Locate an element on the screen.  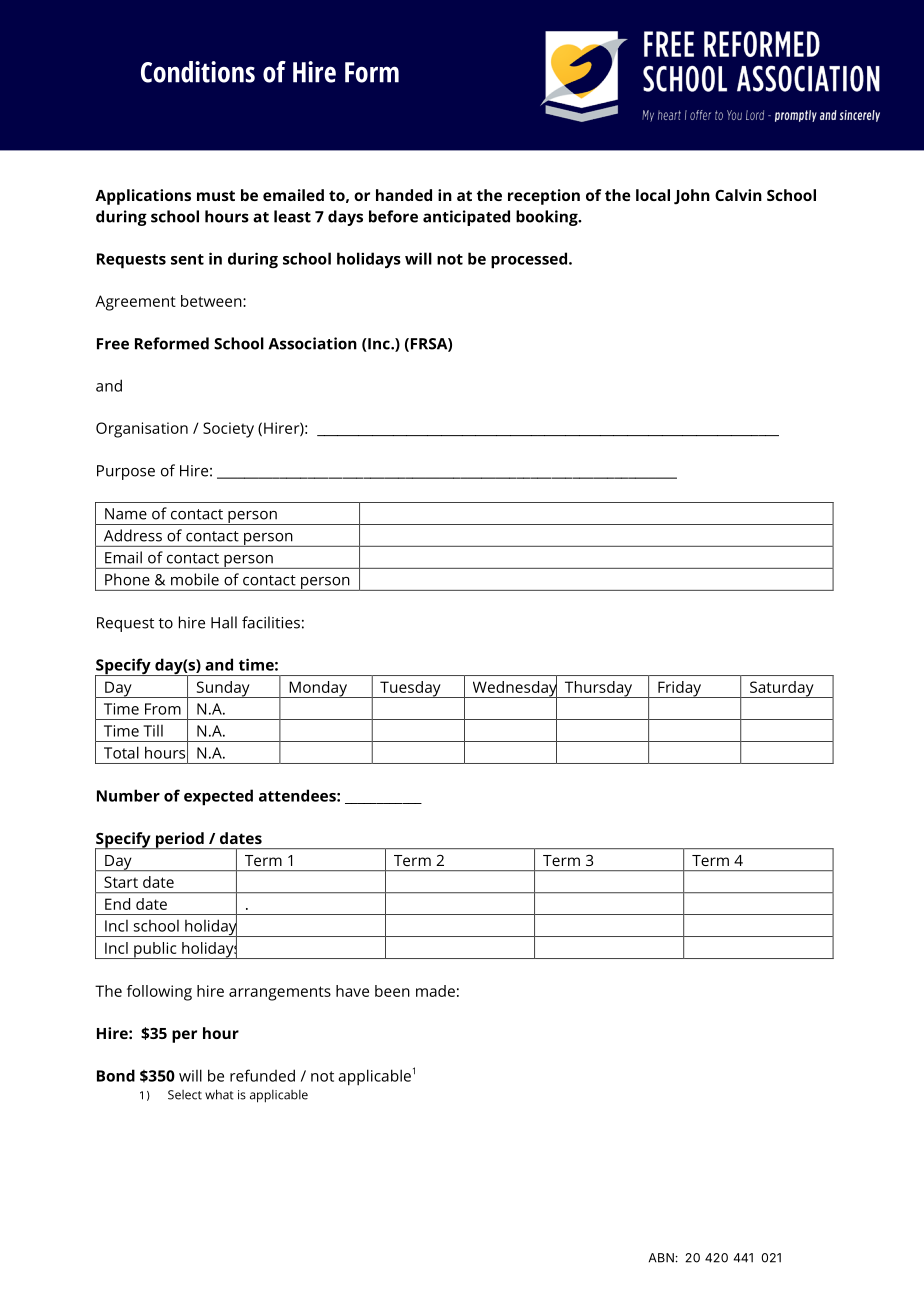
handed is located at coordinates (404, 195).
